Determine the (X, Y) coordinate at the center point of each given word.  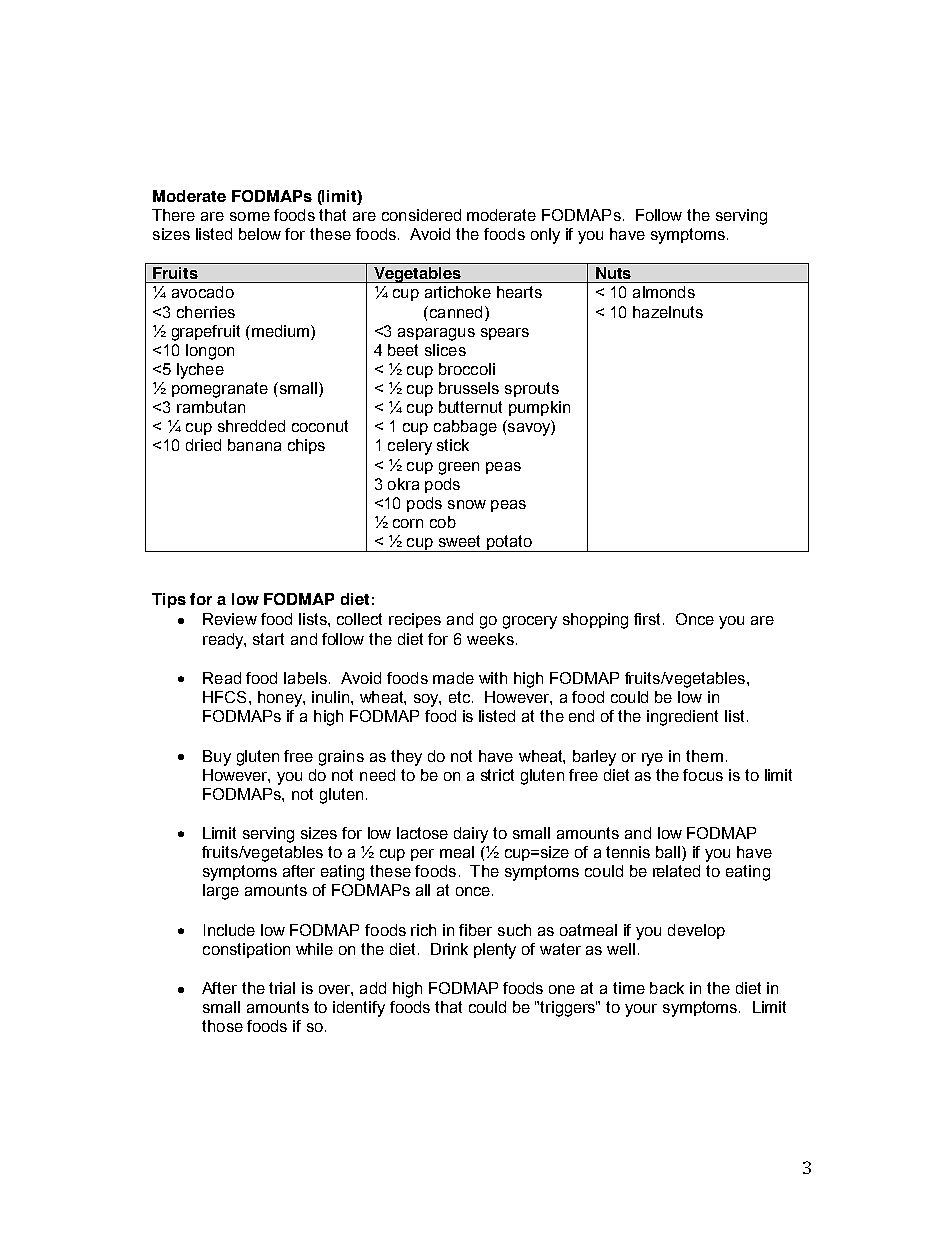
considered (421, 215)
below (260, 234)
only (545, 236)
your (641, 1010)
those (222, 1026)
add (373, 988)
